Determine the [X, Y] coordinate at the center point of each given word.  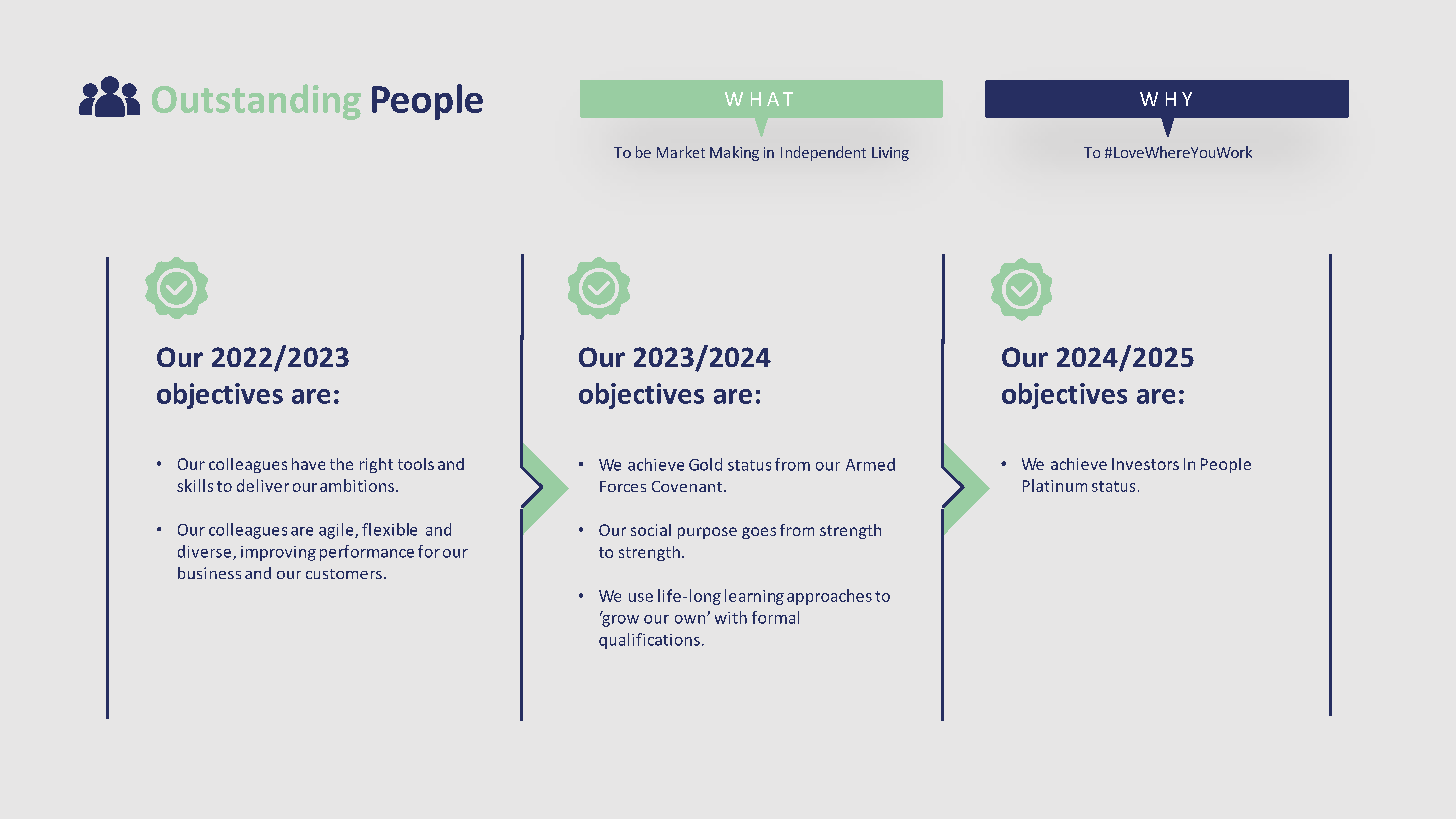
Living [890, 154]
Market [681, 152]
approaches [829, 597]
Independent [823, 153]
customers [344, 574]
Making [734, 153]
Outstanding [256, 102]
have [308, 464]
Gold [705, 464]
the [341, 464]
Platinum [1055, 485]
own [691, 619]
